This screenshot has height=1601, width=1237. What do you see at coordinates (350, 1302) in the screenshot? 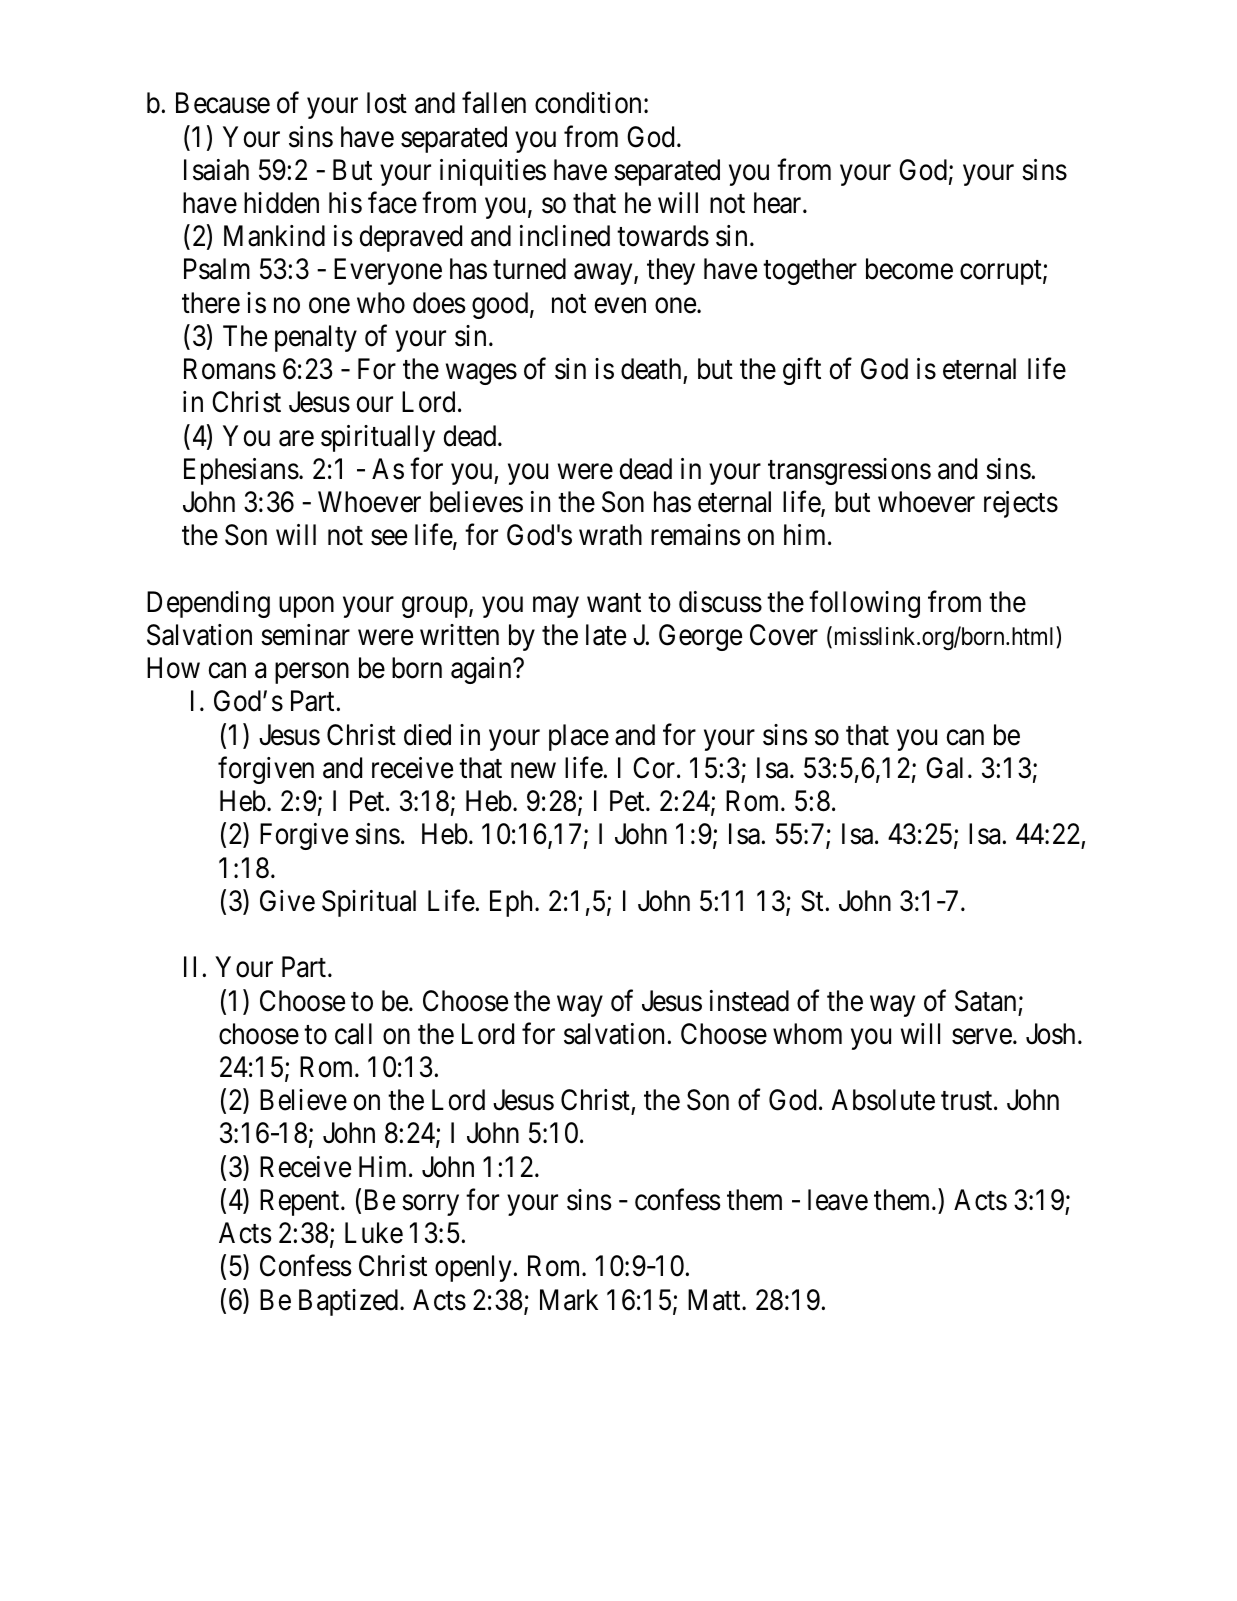
I see `Baptized` at bounding box center [350, 1302].
